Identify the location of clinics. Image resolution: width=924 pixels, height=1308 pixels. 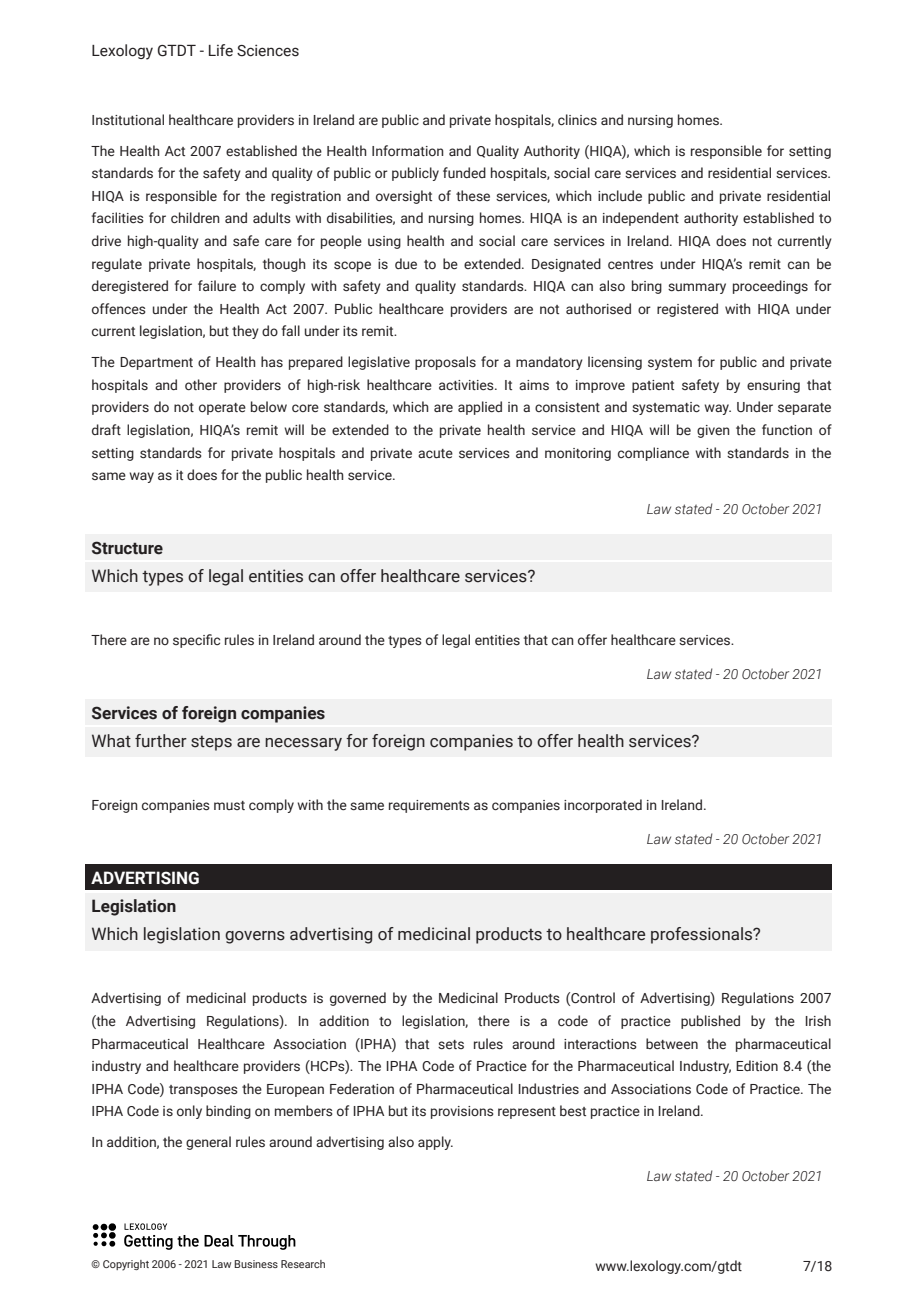
(577, 120).
